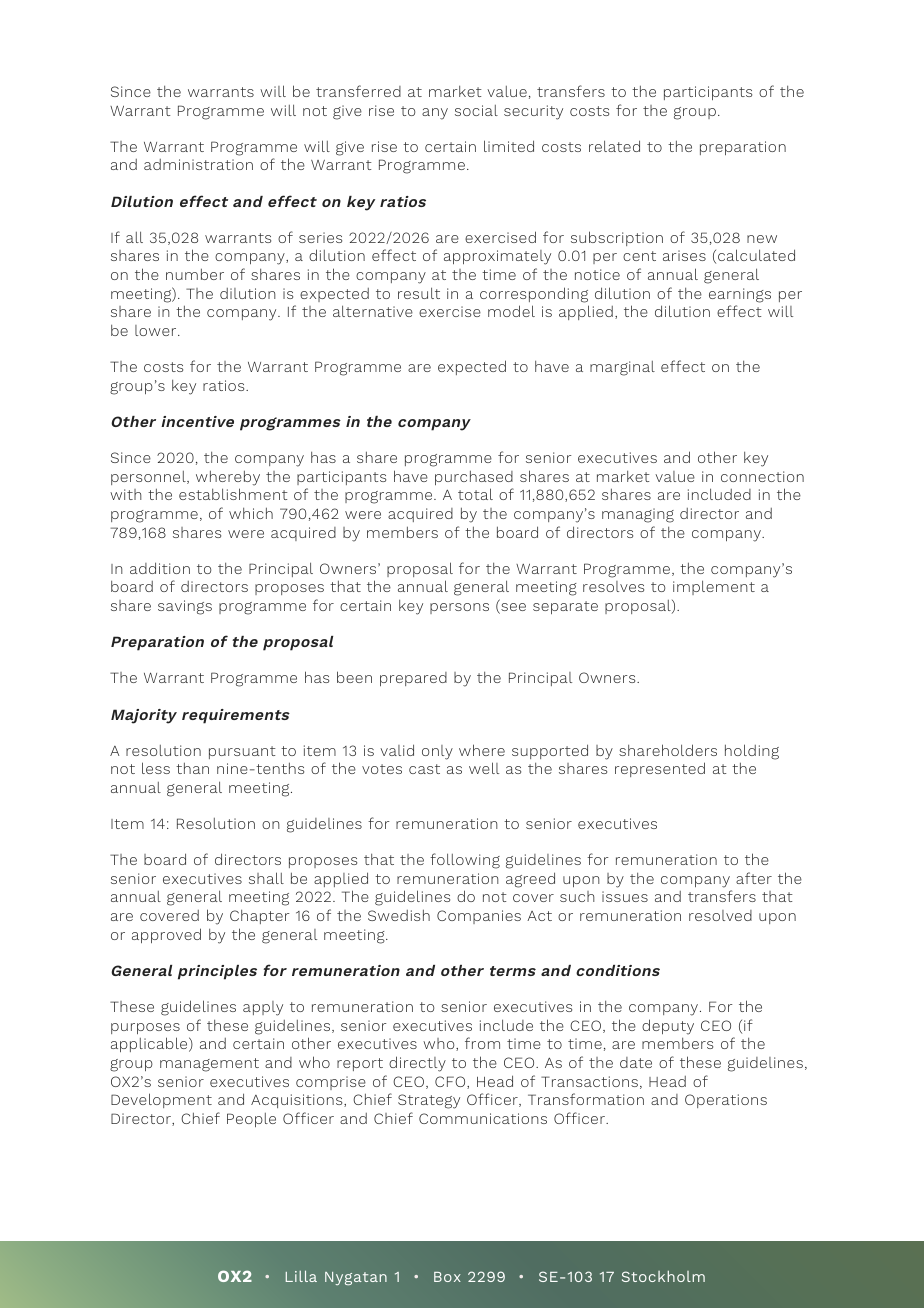 The width and height of the image is (924, 1308). What do you see at coordinates (419, 293) in the image?
I see `result` at bounding box center [419, 293].
